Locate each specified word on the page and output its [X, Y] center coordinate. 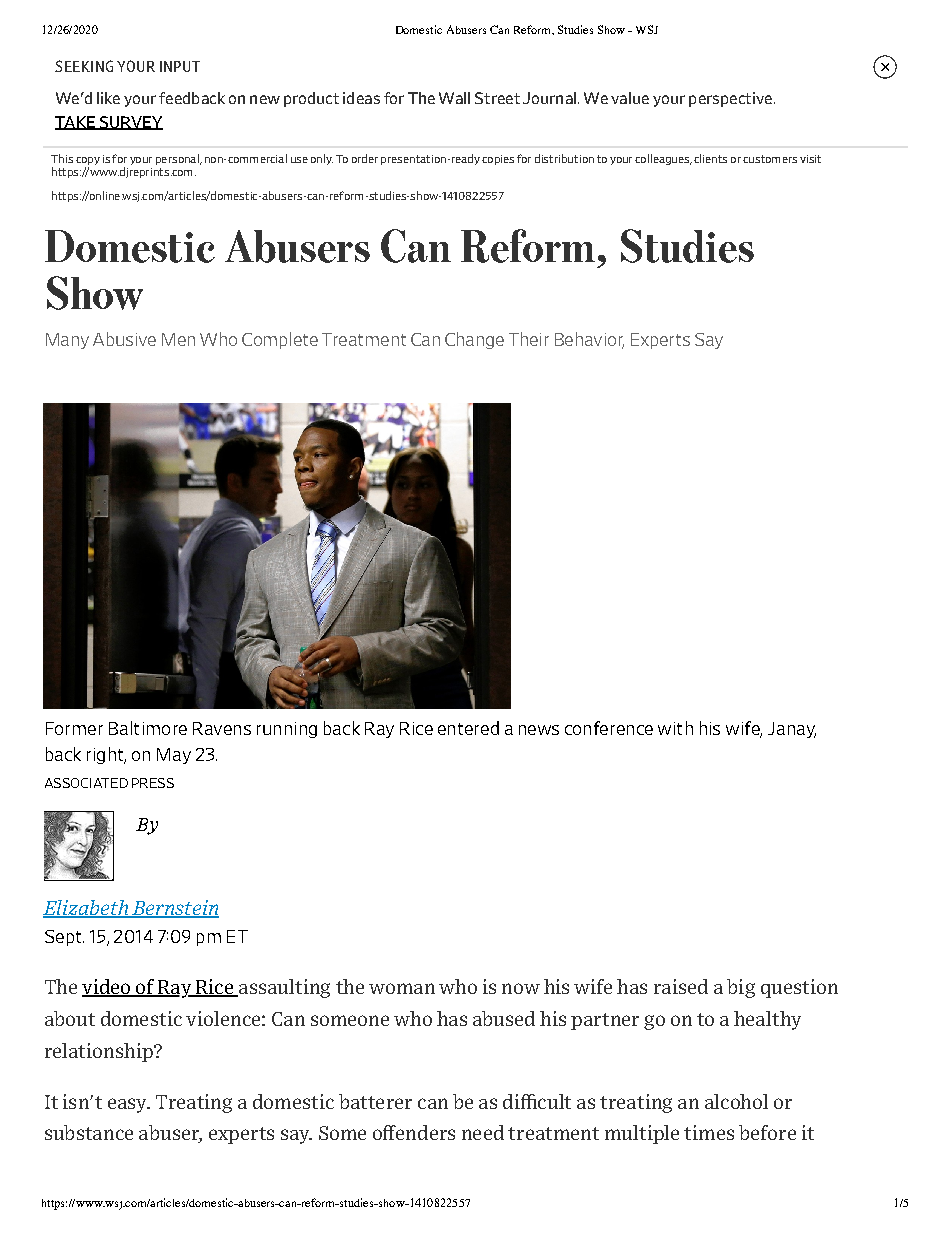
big [741, 988]
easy [128, 1105]
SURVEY [130, 123]
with [675, 728]
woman [402, 988]
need [483, 1132]
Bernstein [174, 909]
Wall [454, 98]
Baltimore [148, 728]
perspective [730, 99]
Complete [280, 340]
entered [468, 728]
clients [710, 158]
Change [474, 340]
